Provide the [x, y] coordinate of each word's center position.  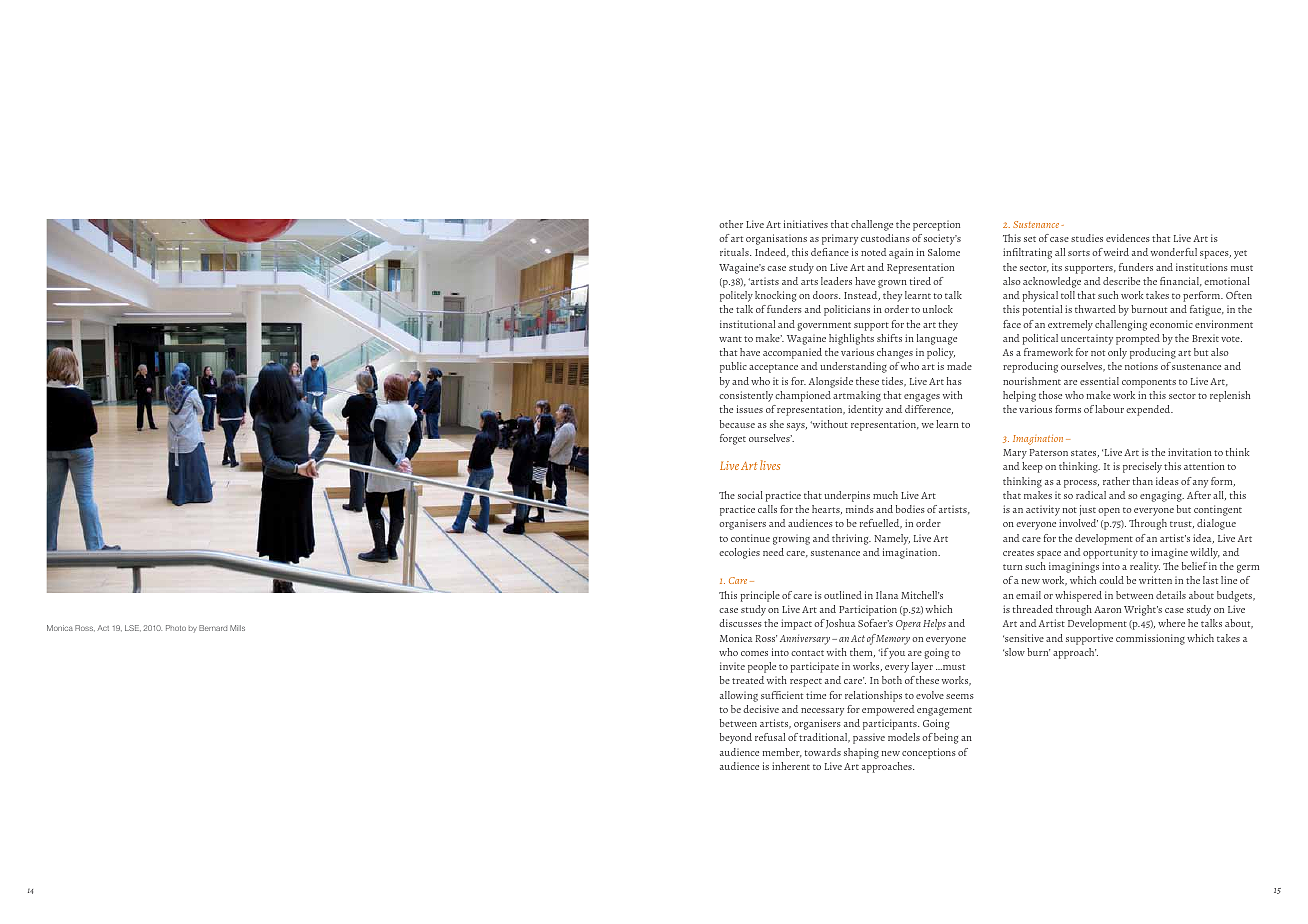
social [750, 495]
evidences [1128, 238]
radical [1091, 495]
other [731, 224]
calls [767, 509]
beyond [736, 738]
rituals [735, 252]
